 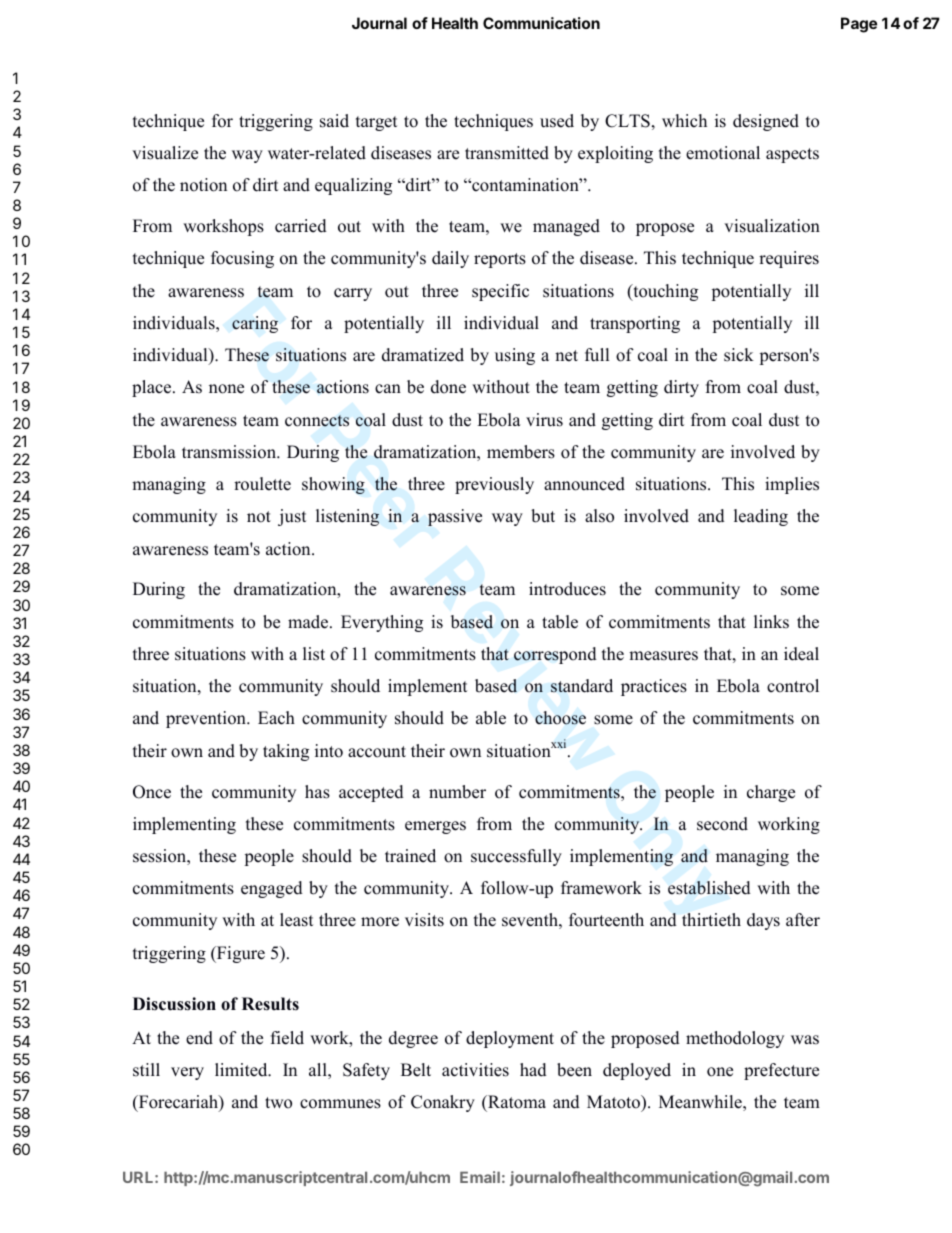 I want to click on caring, so click(x=255, y=324).
